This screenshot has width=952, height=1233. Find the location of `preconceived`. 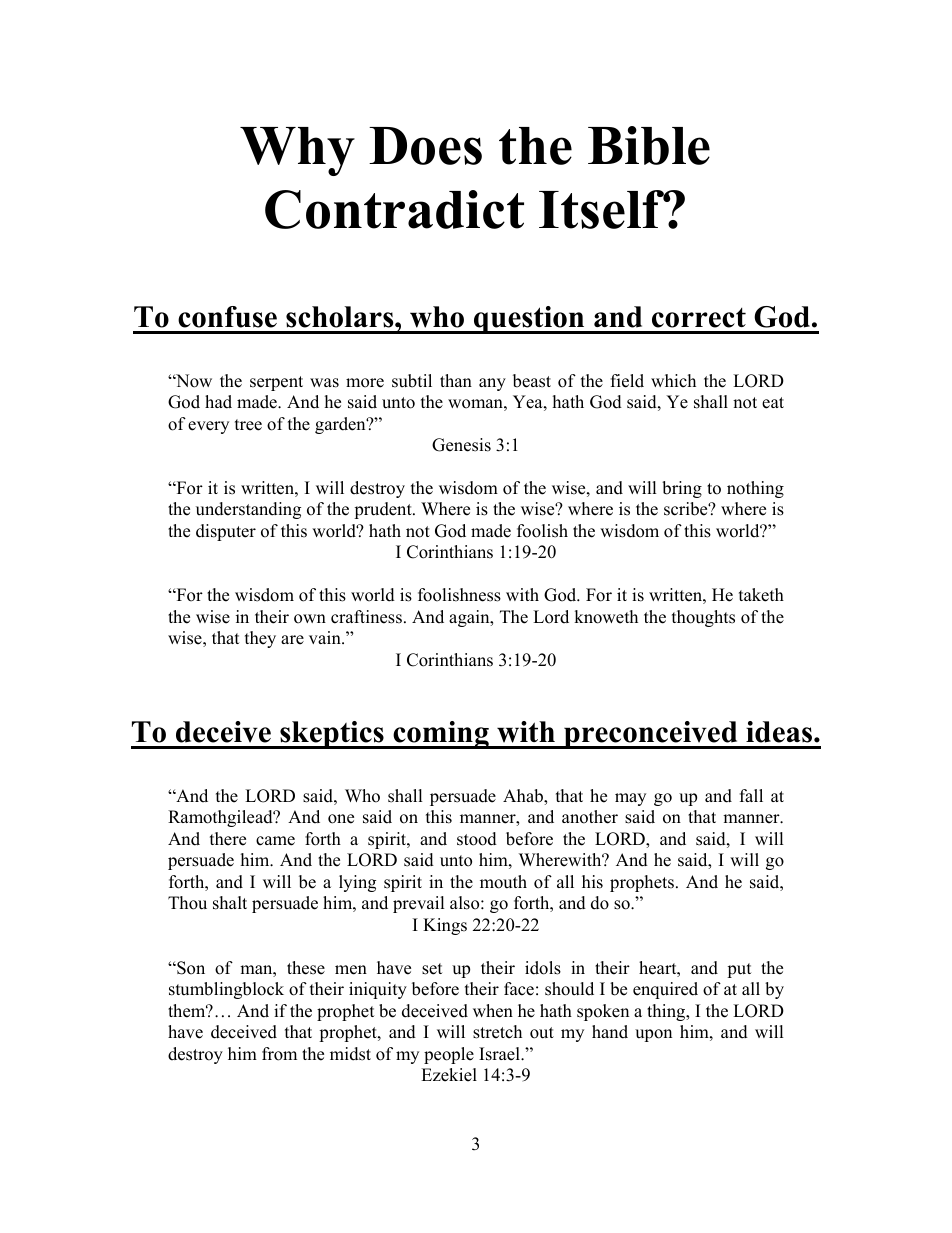

preconceived is located at coordinates (651, 735).
